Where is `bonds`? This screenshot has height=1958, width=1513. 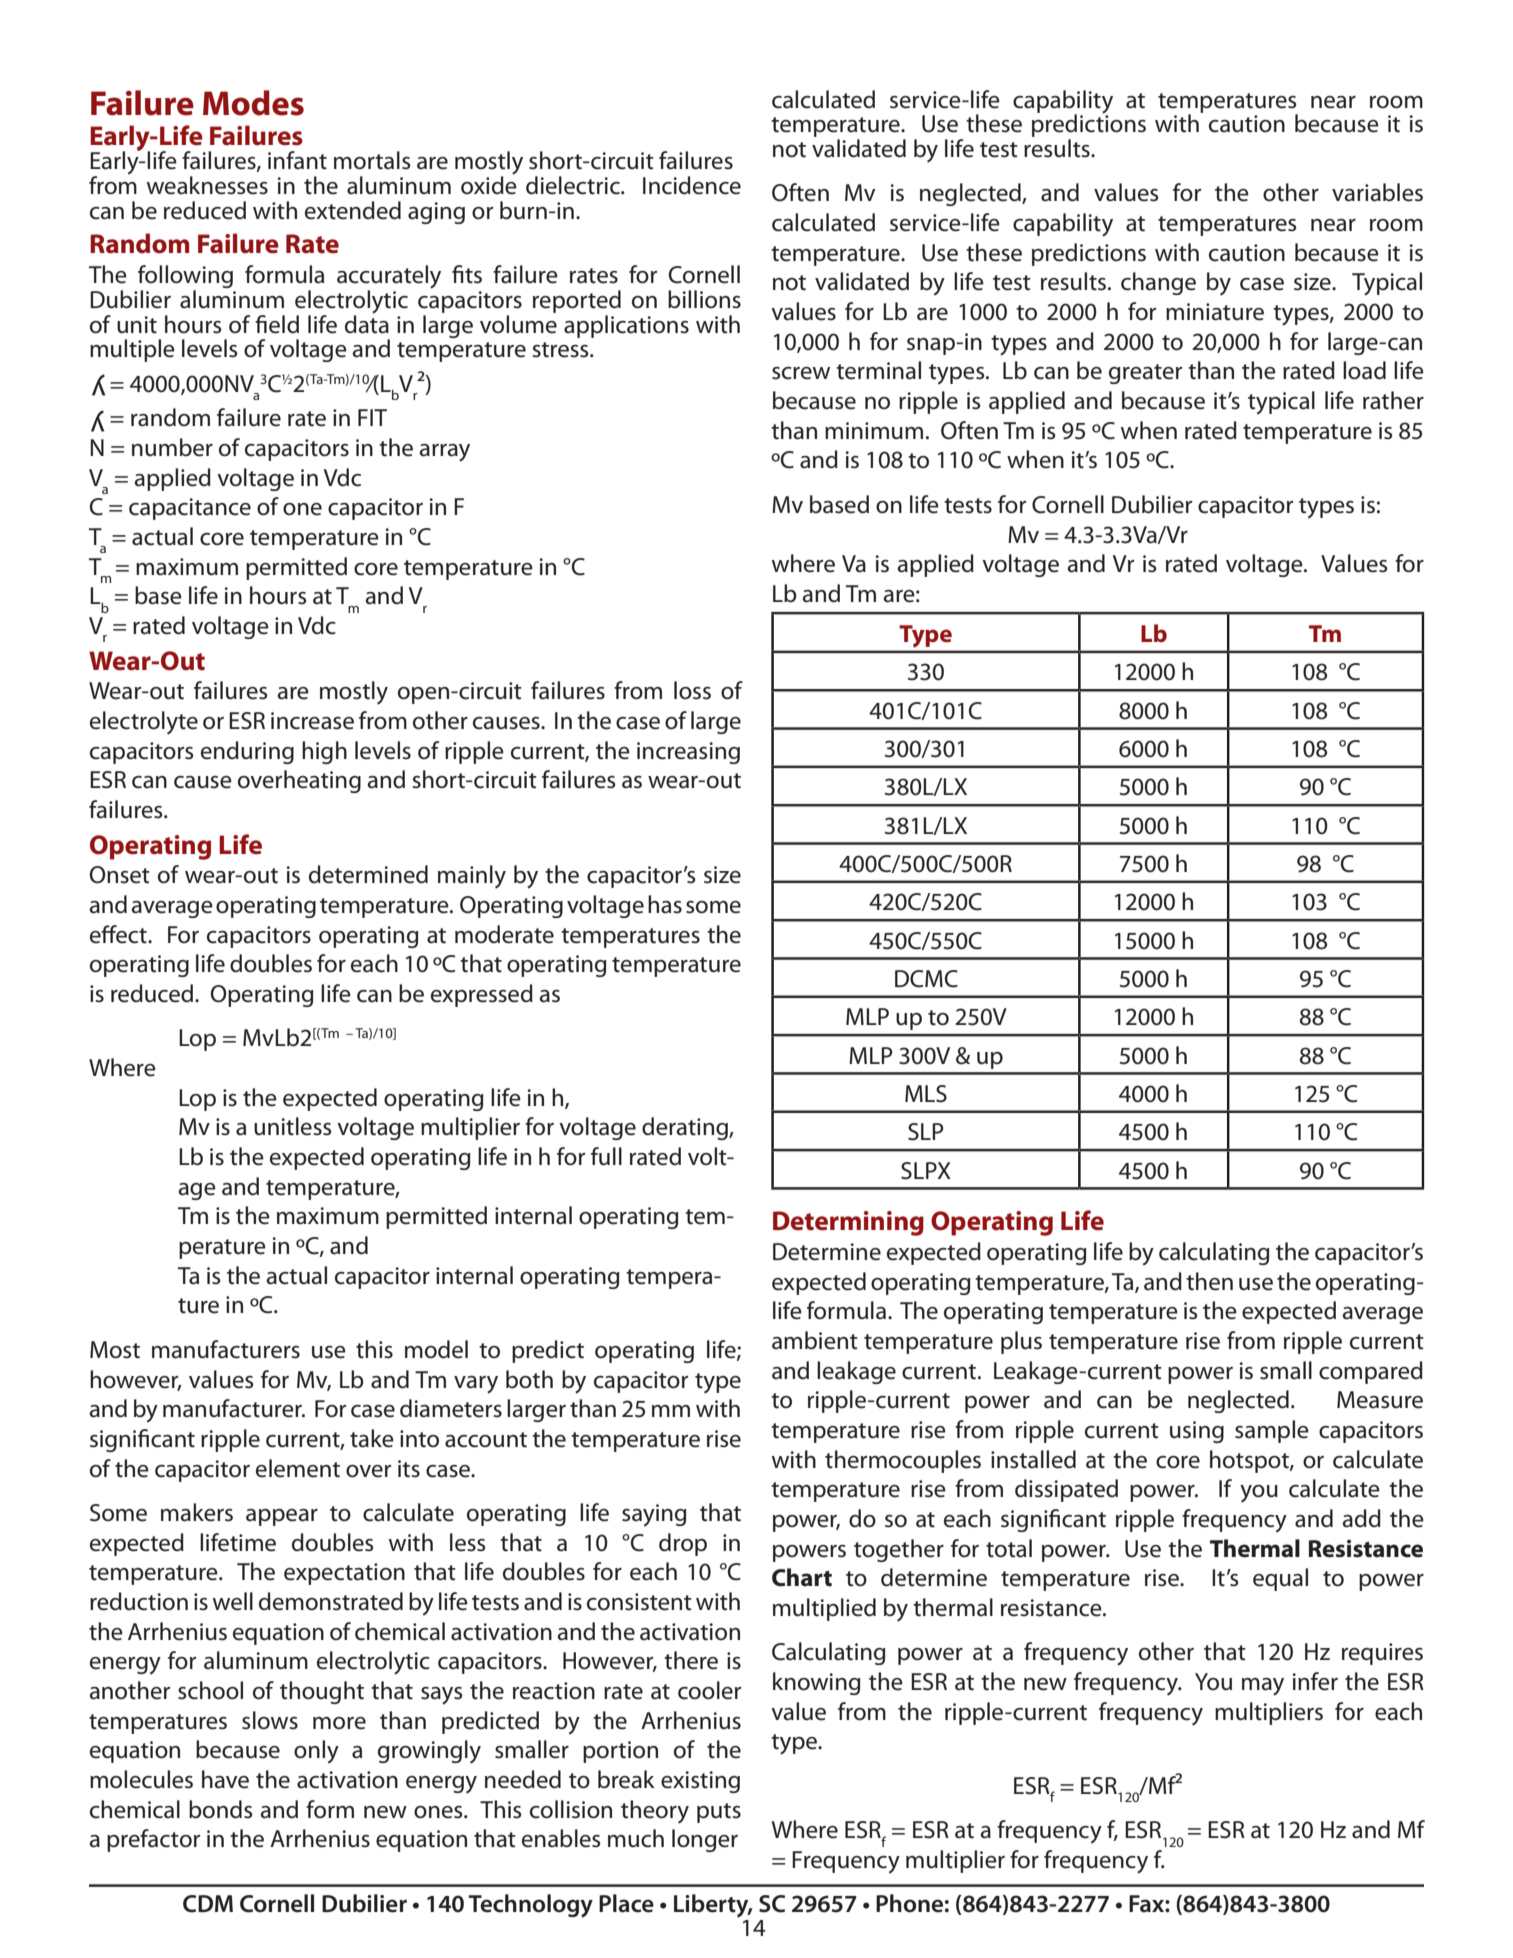
bonds is located at coordinates (221, 1809).
